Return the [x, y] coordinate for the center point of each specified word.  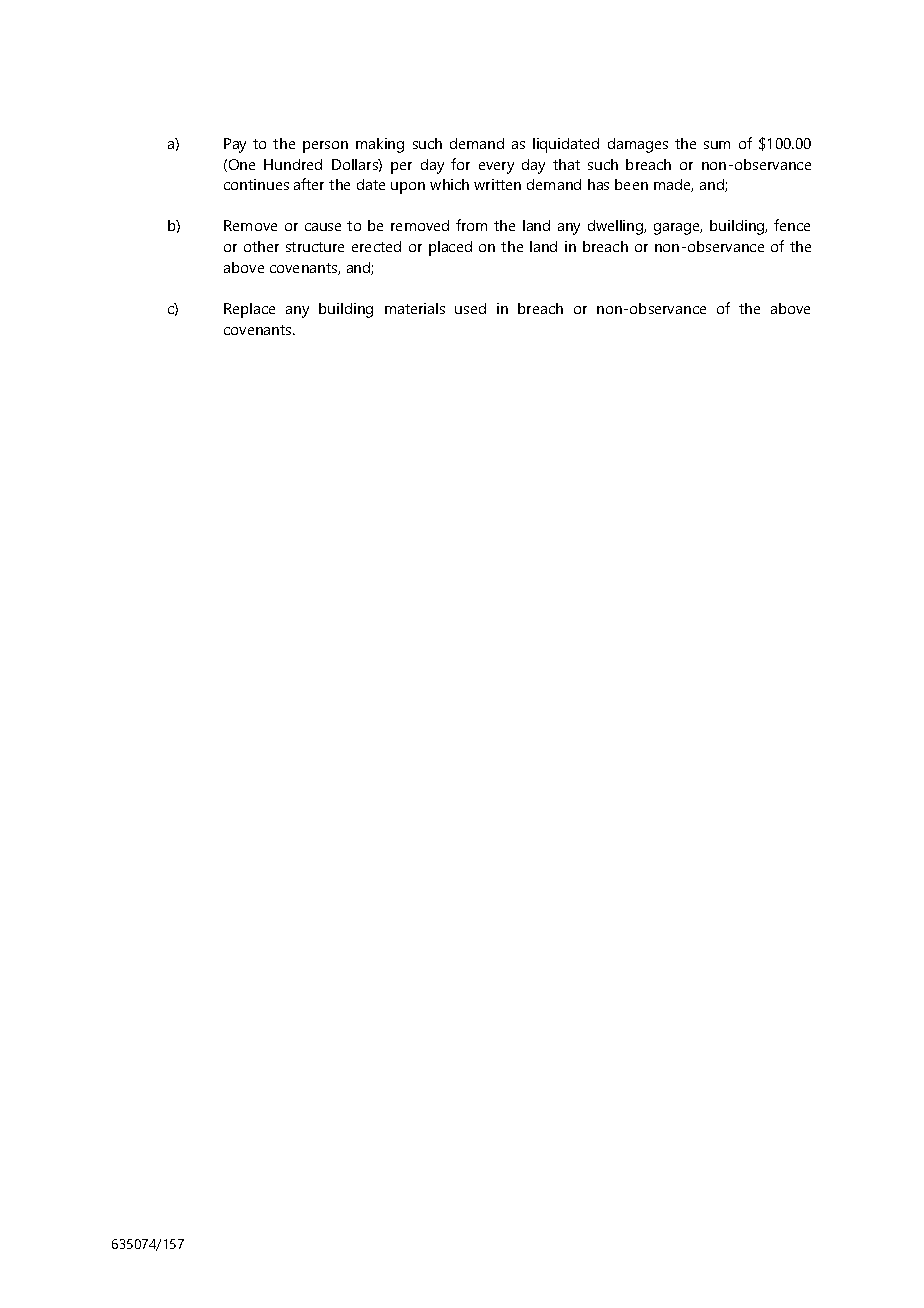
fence [792, 225]
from [471, 225]
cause [323, 227]
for [460, 164]
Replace [249, 310]
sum [717, 145]
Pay [235, 145]
